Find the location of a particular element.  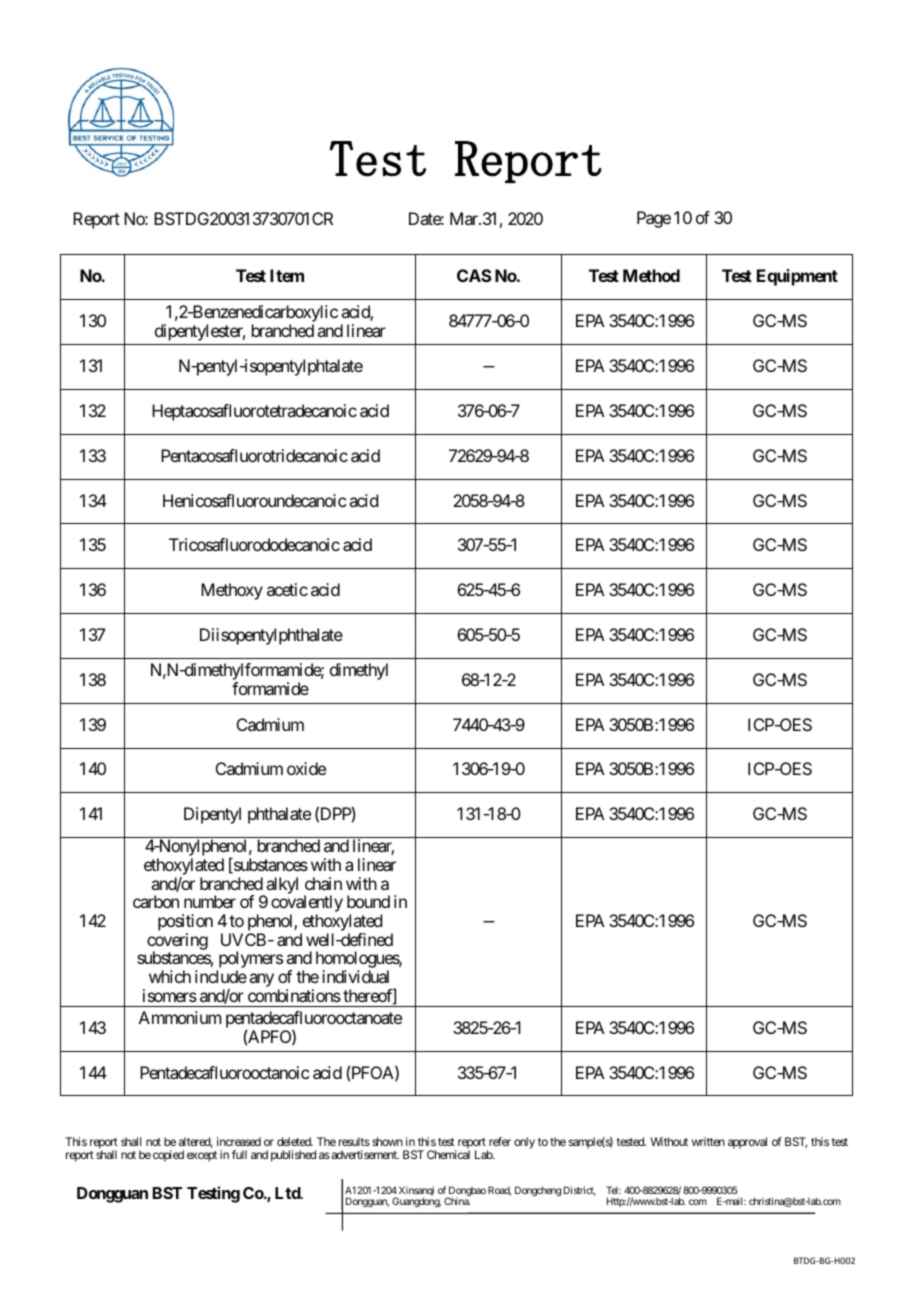

chain is located at coordinates (323, 883).
